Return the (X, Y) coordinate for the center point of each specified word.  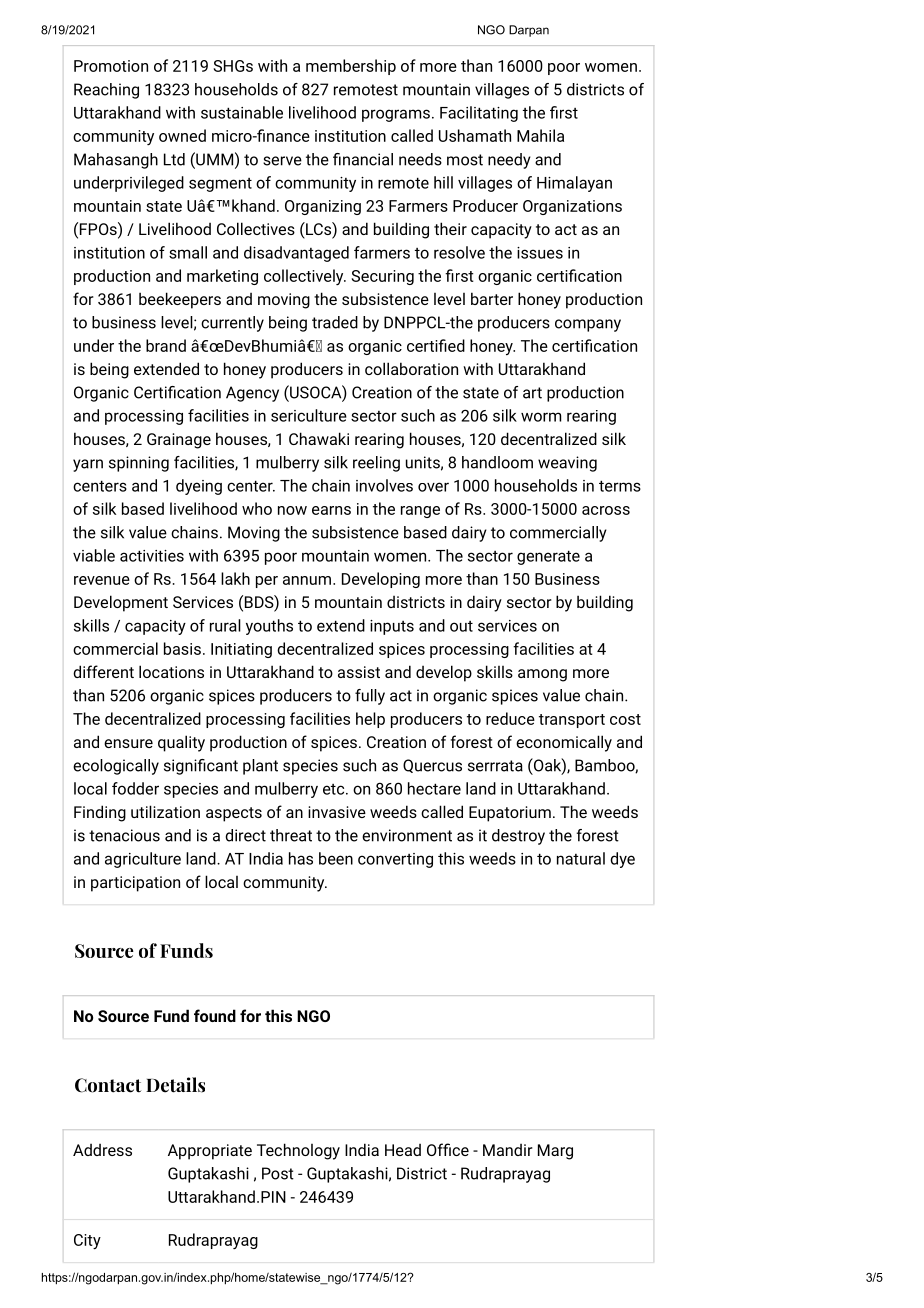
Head (403, 1150)
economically (564, 743)
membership (351, 67)
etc (335, 789)
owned (182, 135)
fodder (135, 788)
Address (102, 1150)
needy (509, 161)
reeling (376, 464)
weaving (567, 464)
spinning (139, 464)
